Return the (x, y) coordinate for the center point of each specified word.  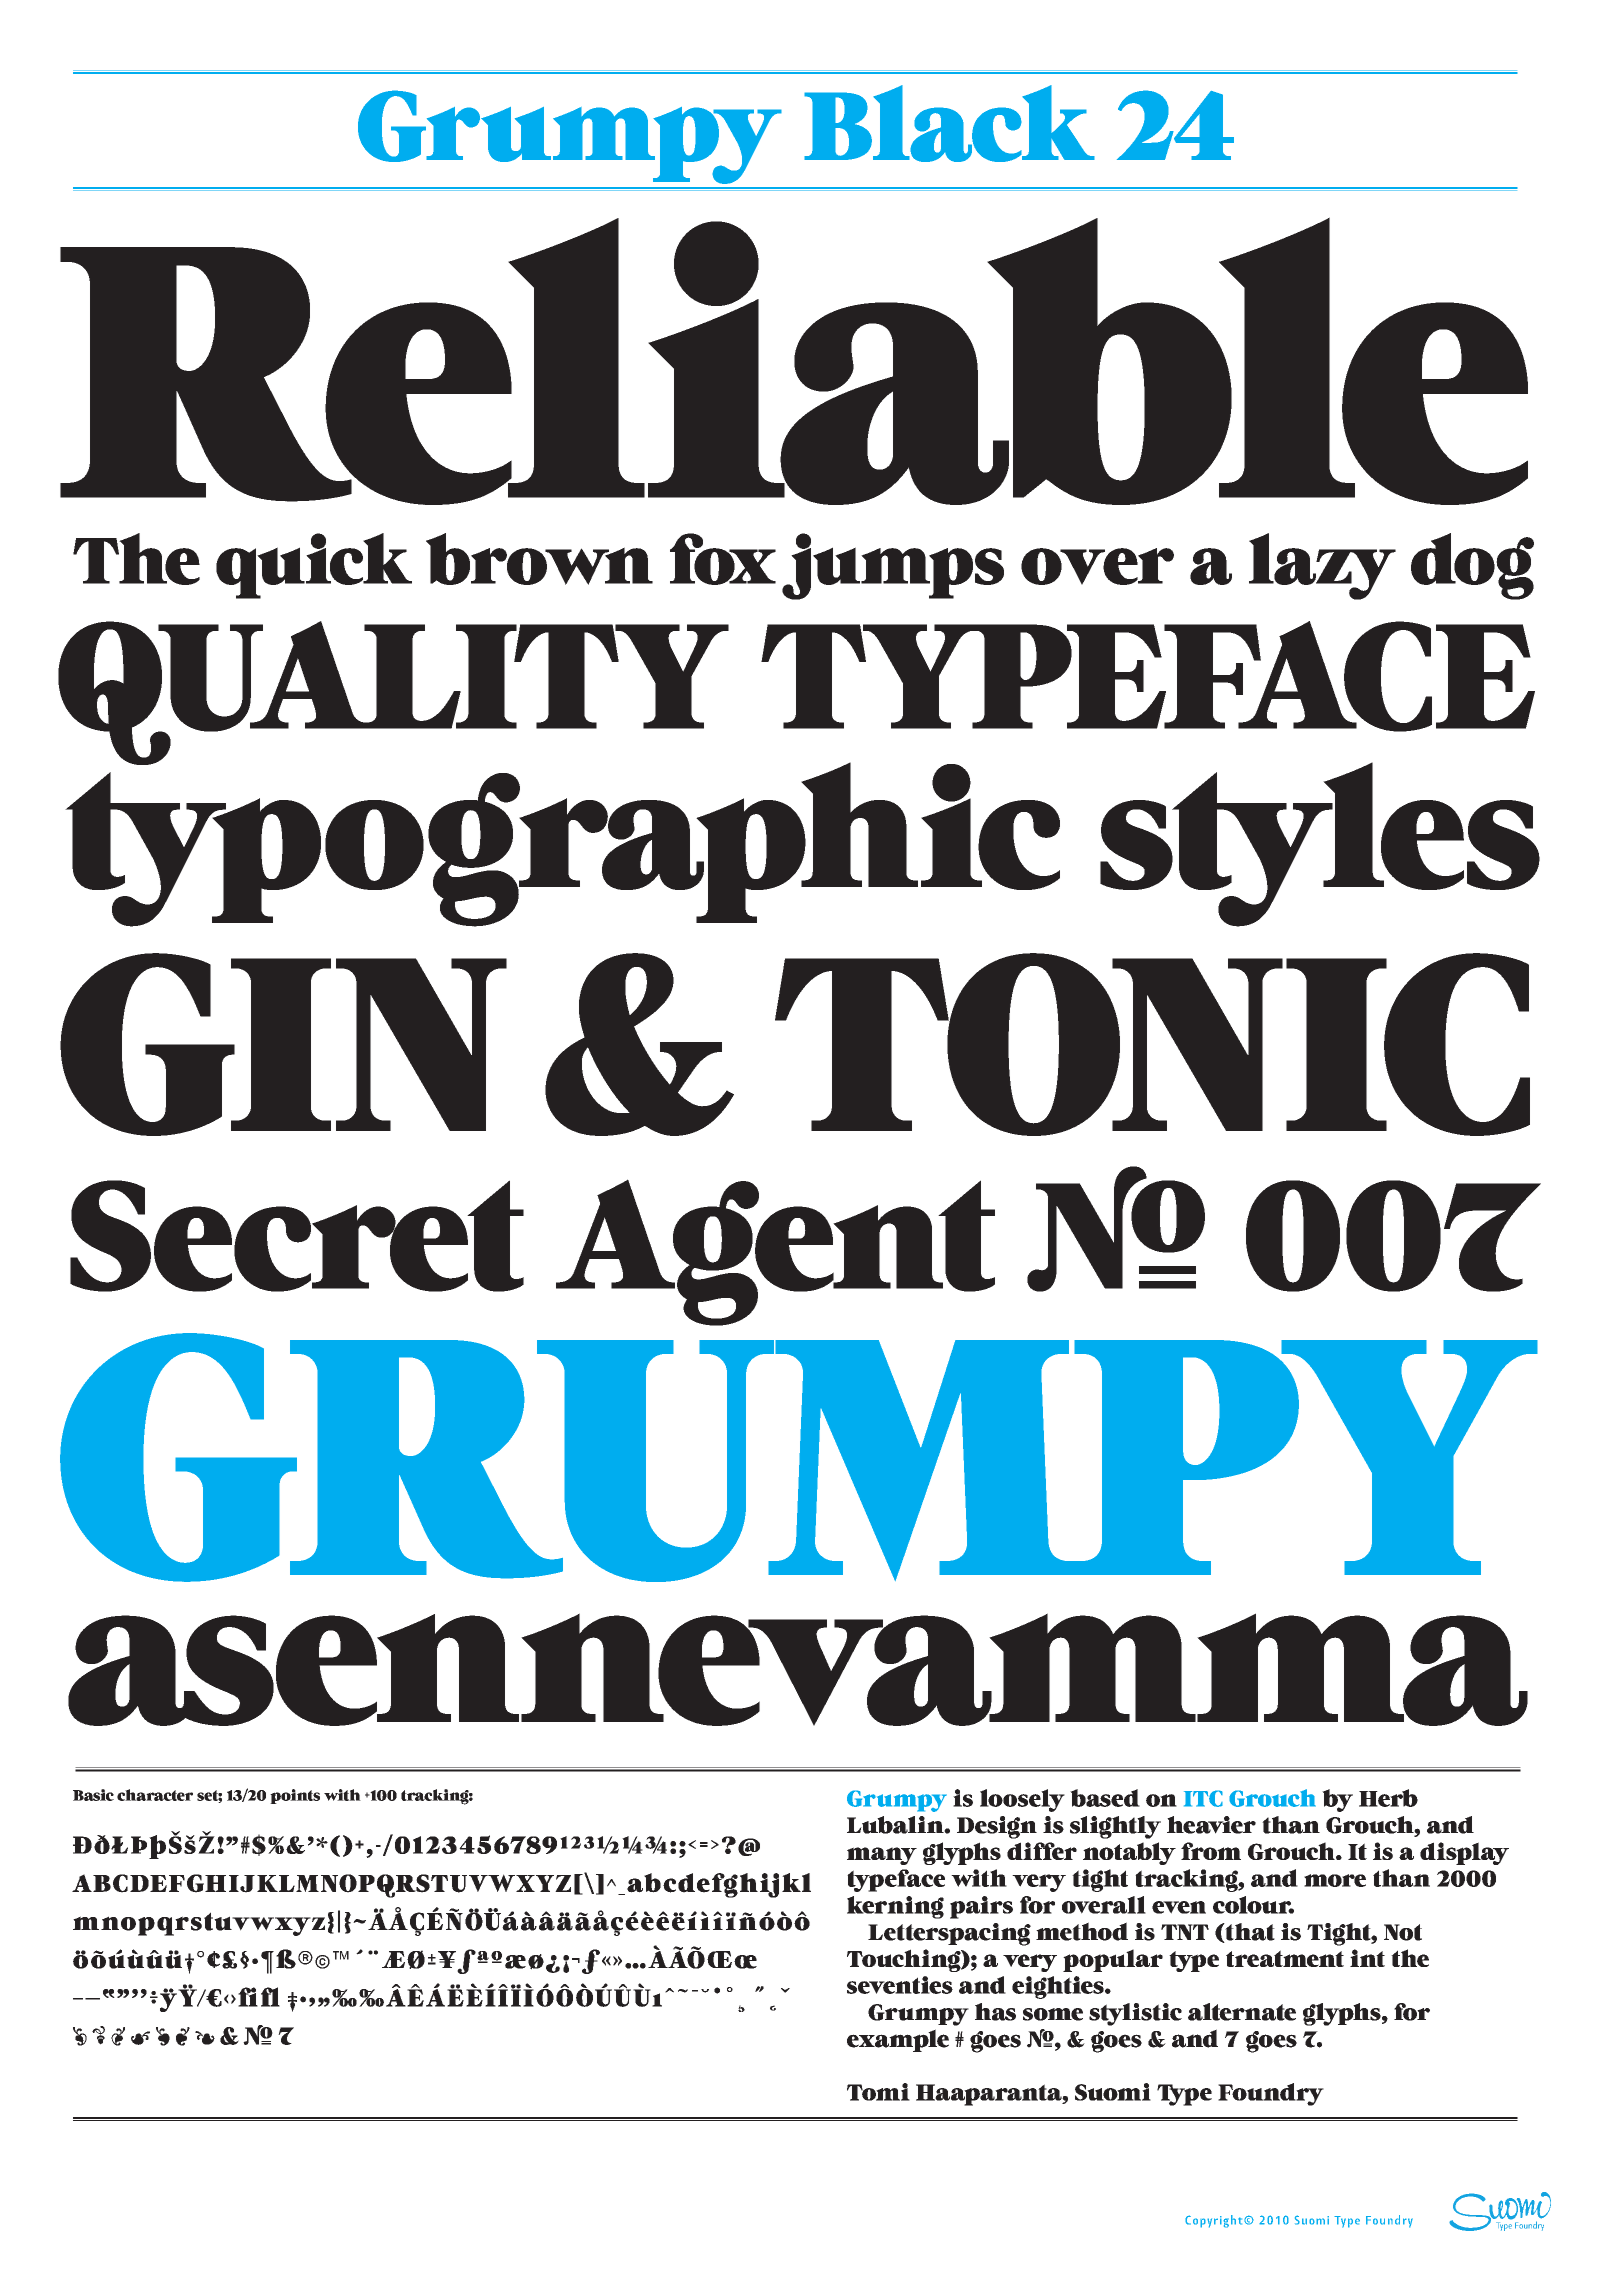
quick (314, 566)
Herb (1388, 1798)
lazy (1322, 566)
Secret (297, 1236)
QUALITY (393, 693)
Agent (775, 1252)
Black (949, 123)
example (898, 2040)
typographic (562, 843)
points (295, 1796)
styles (1320, 844)
